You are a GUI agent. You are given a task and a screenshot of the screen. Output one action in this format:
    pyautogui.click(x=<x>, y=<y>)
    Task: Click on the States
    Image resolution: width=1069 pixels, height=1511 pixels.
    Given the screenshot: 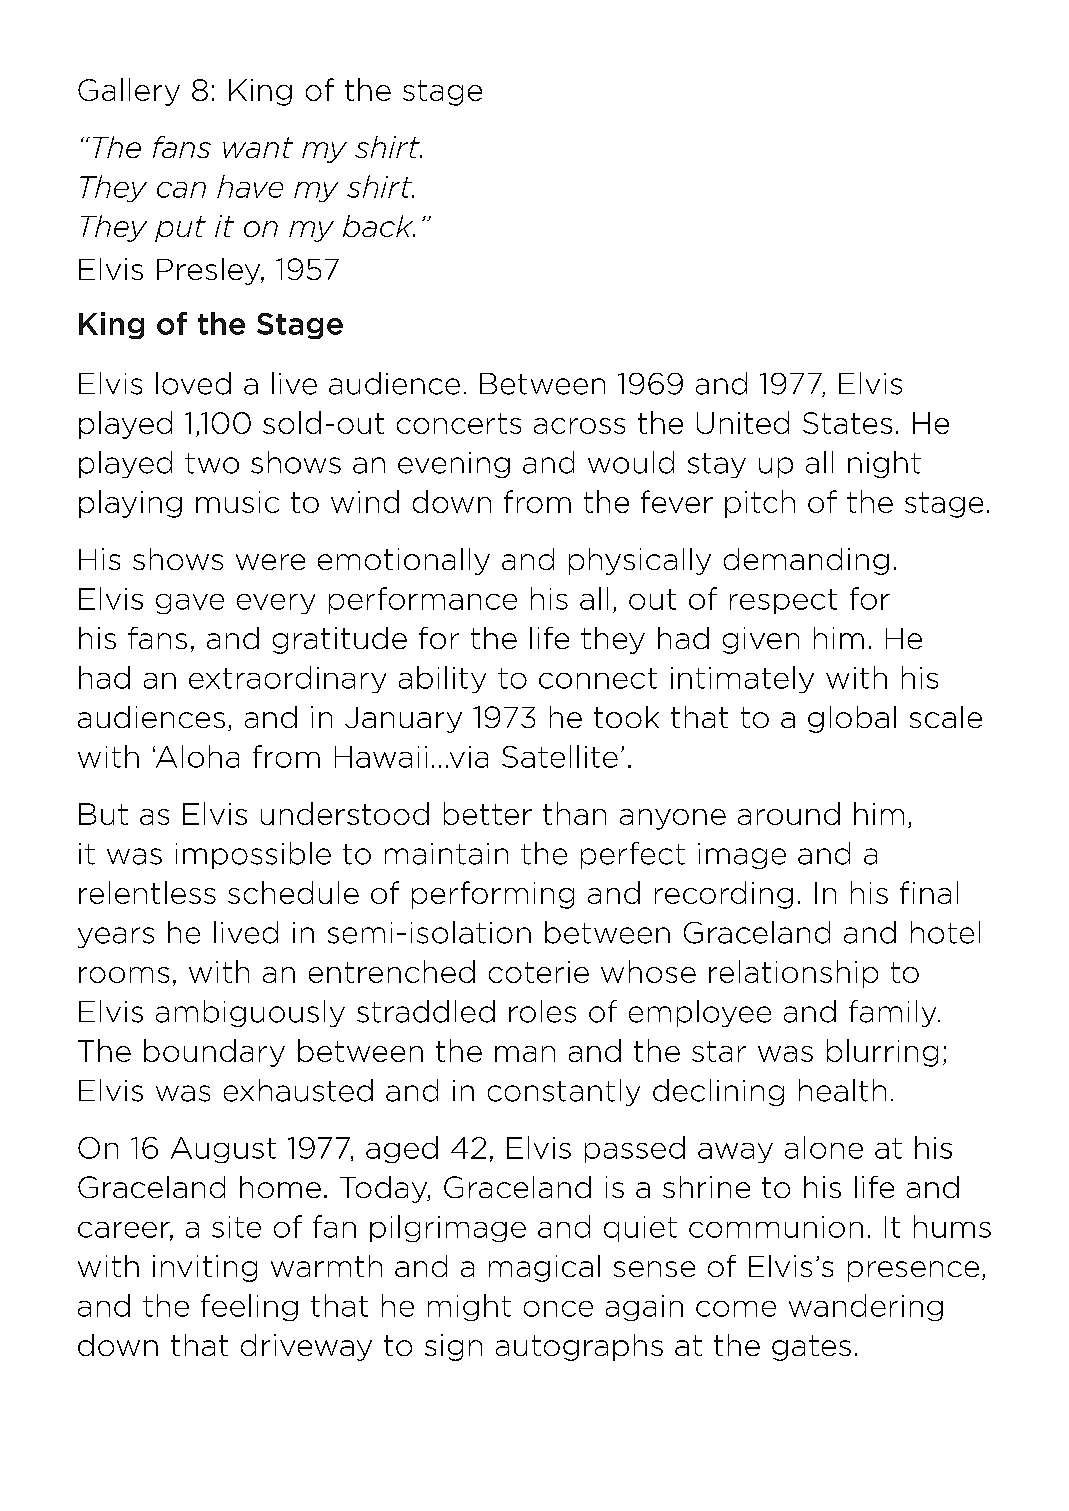 What is the action you would take?
    pyautogui.click(x=847, y=423)
